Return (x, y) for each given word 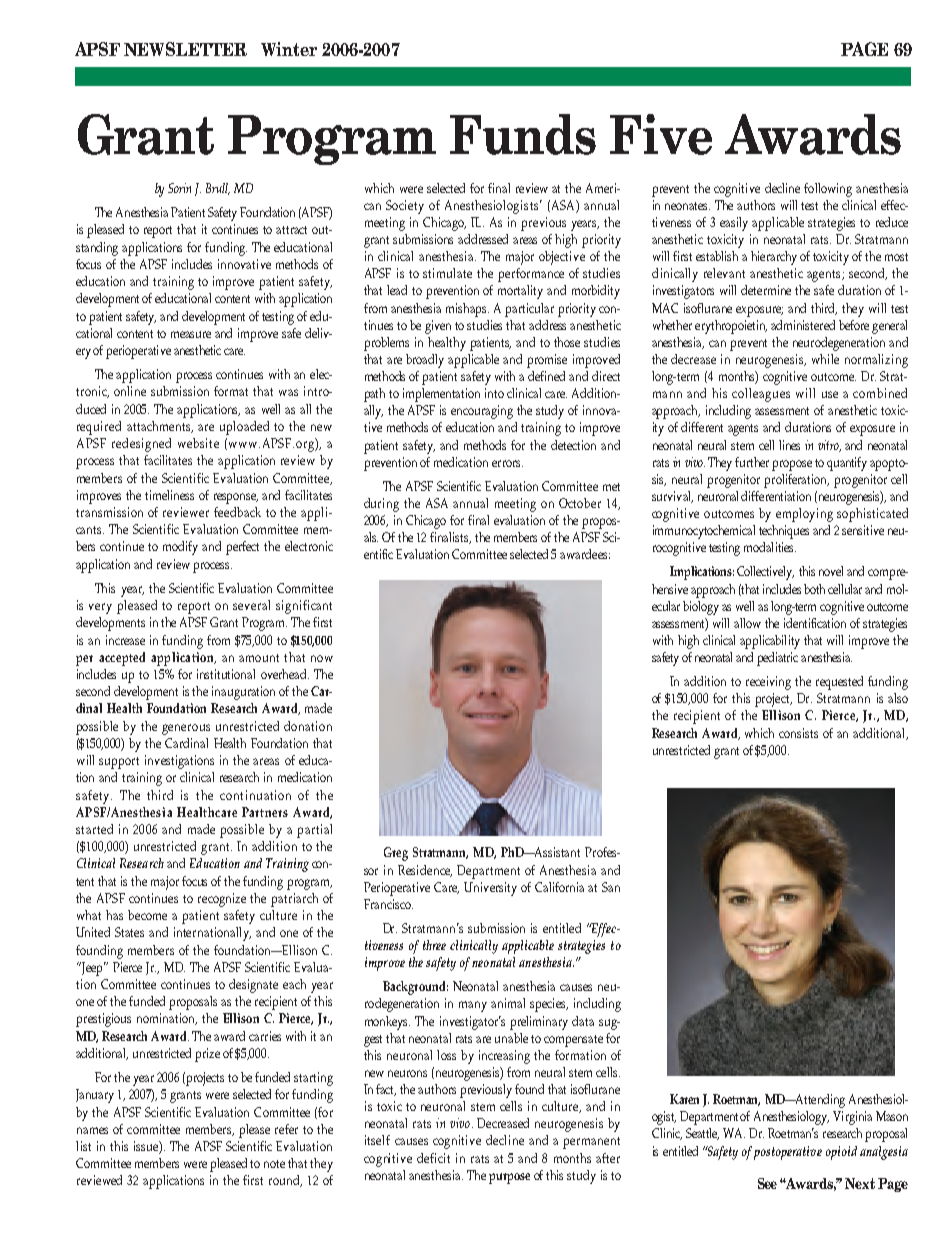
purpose (509, 1178)
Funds (523, 134)
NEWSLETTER (185, 49)
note (274, 1164)
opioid (841, 1153)
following (828, 190)
